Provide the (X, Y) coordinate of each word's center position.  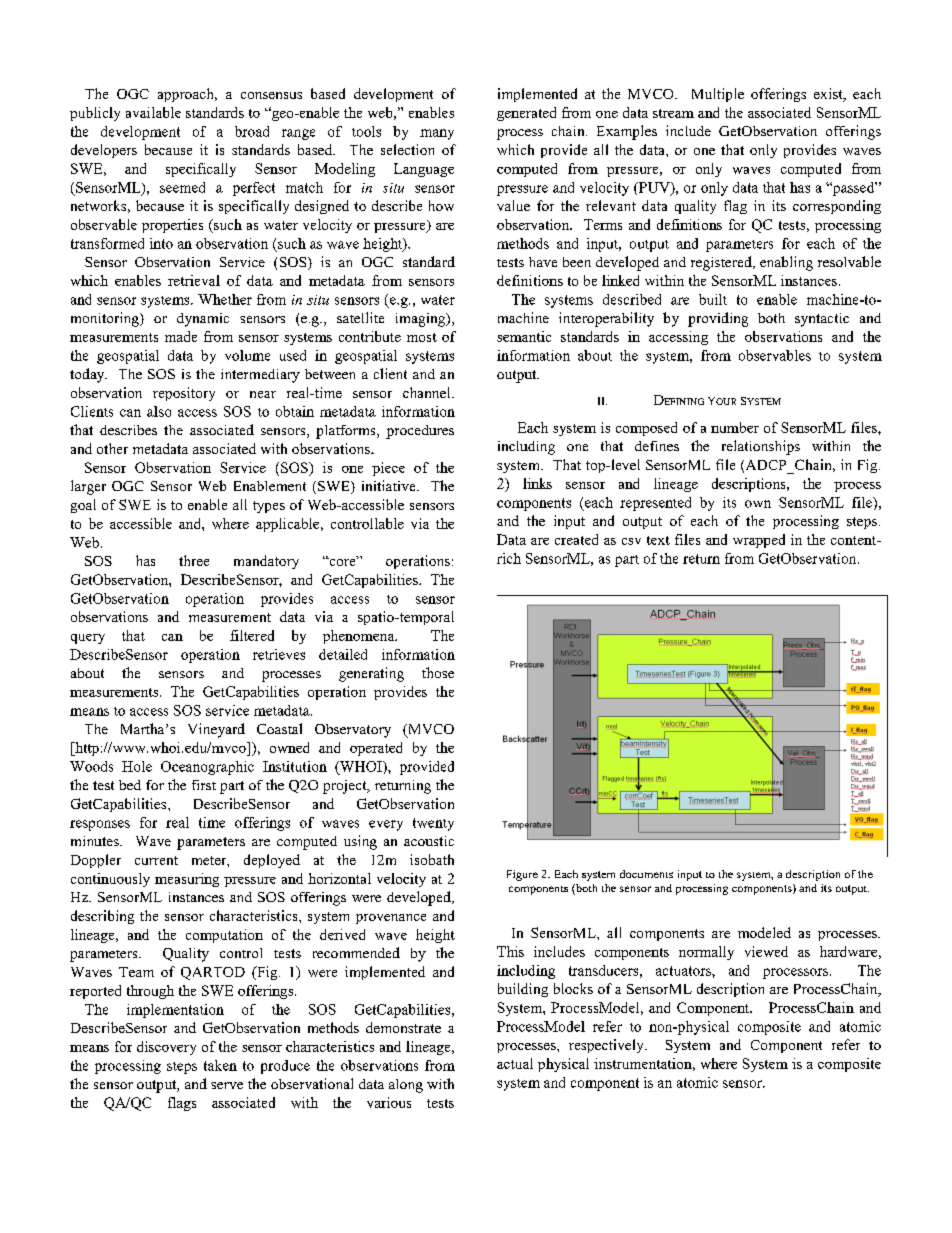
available (153, 112)
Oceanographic (207, 768)
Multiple (718, 95)
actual (515, 1063)
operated (376, 749)
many (437, 134)
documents (646, 874)
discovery (166, 1048)
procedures (420, 432)
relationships (761, 447)
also (159, 411)
